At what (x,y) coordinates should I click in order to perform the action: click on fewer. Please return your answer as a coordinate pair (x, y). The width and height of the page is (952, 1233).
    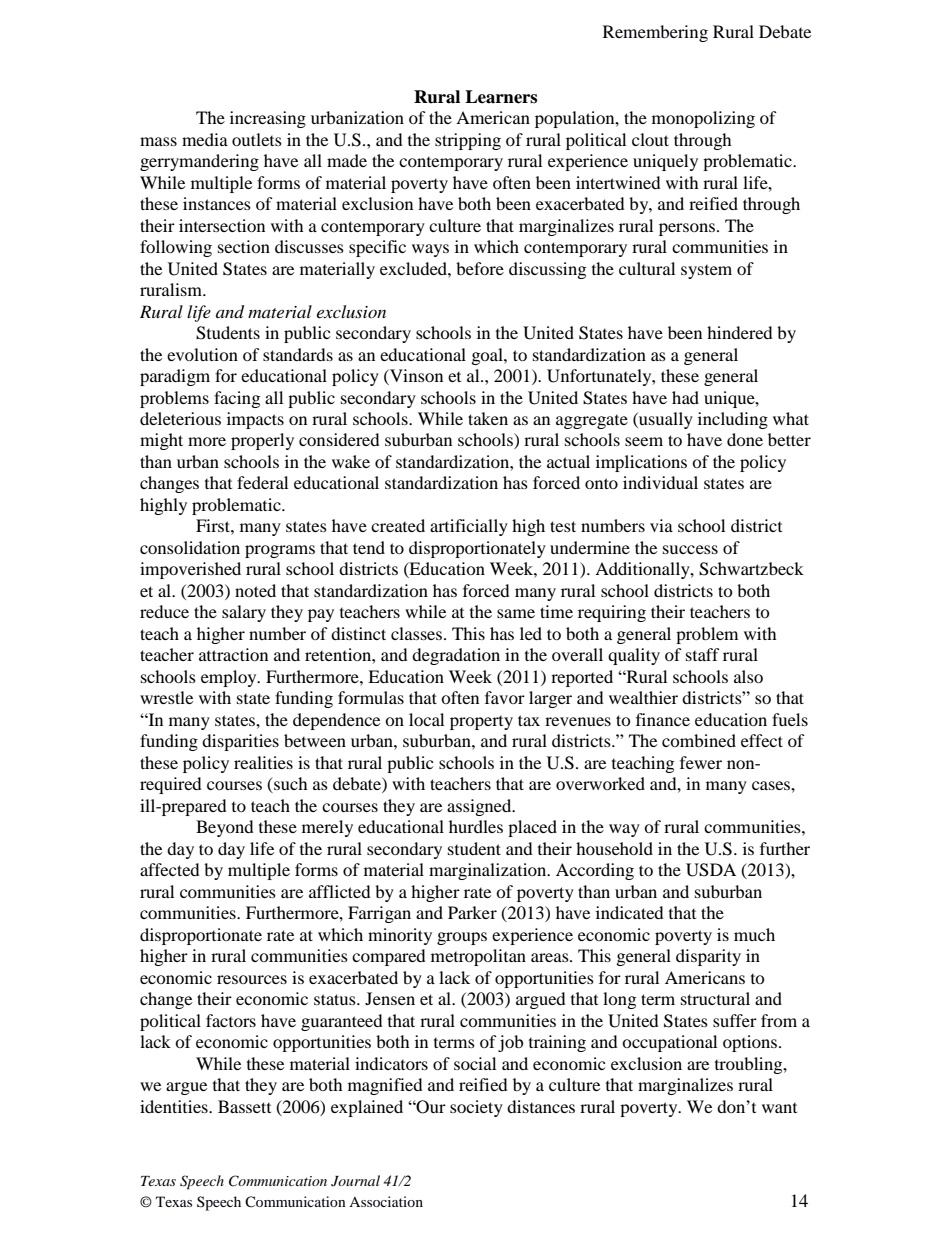
    Looking at the image, I should click on (701, 762).
